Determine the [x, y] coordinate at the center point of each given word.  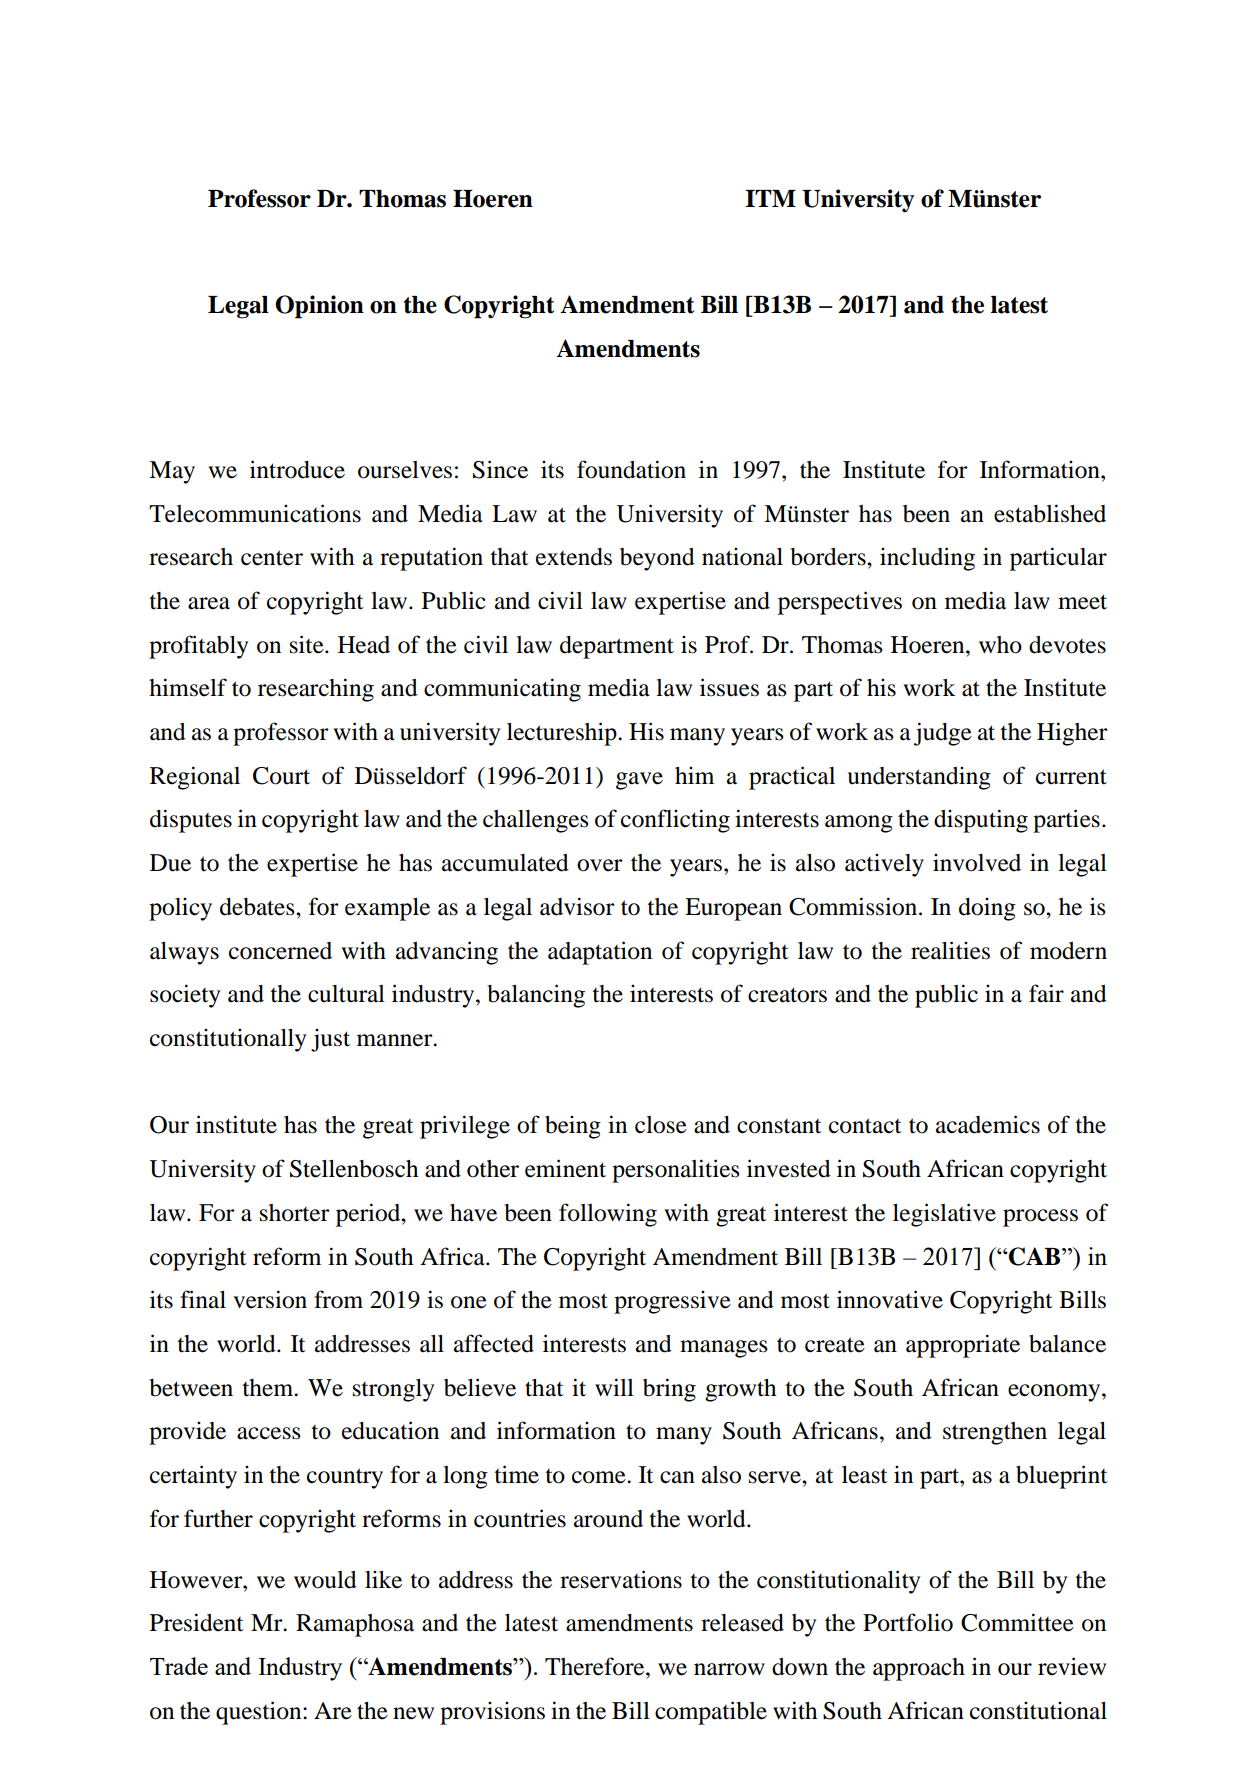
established [1050, 513]
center [272, 558]
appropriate [963, 1346]
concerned [280, 951]
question [260, 1713]
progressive [672, 1302]
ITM [770, 198]
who [1000, 645]
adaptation [600, 953]
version [270, 1299]
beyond [657, 559]
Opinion [319, 307]
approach [919, 1669]
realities [950, 950]
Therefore [596, 1666]
